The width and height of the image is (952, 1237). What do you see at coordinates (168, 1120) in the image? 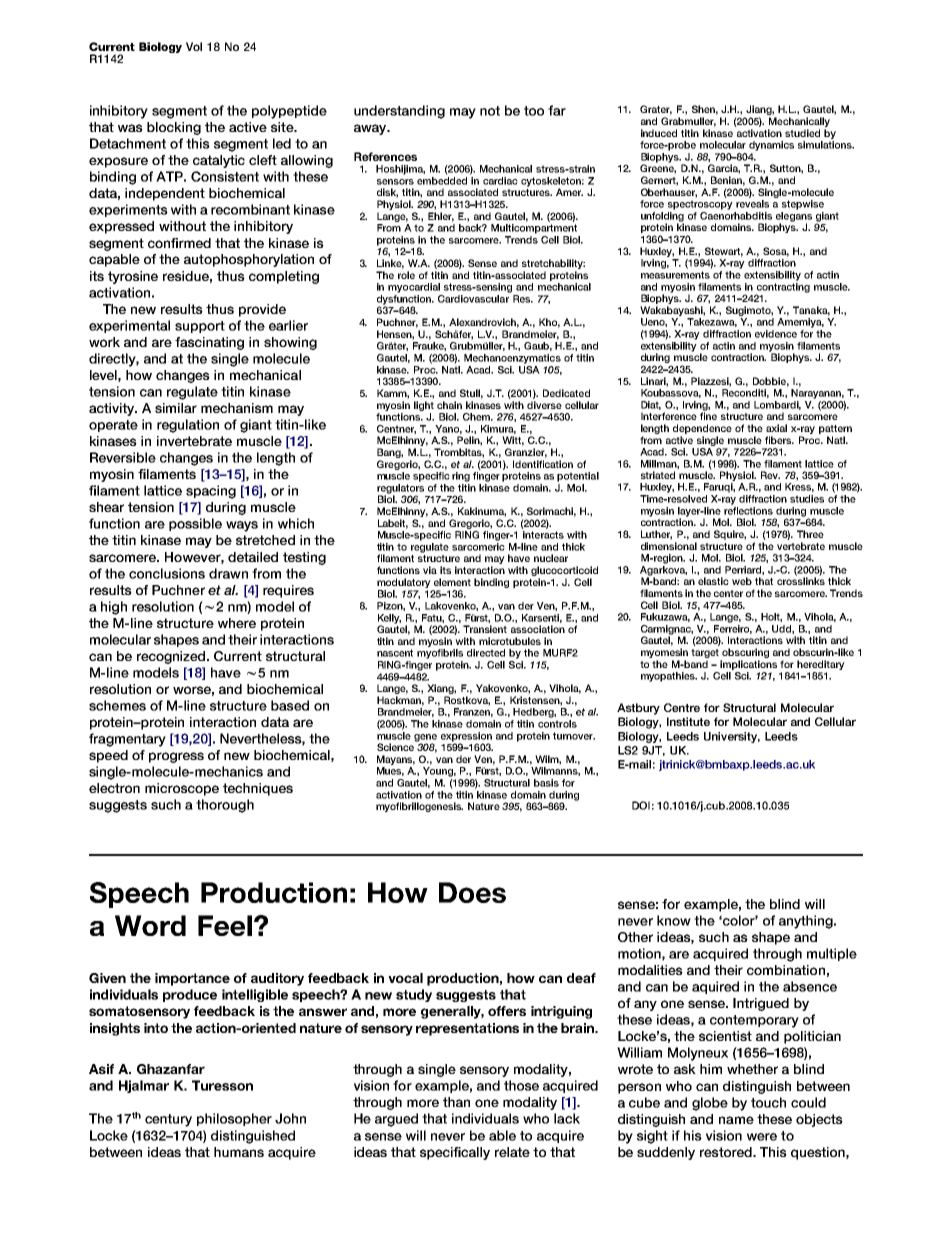
I see `century` at bounding box center [168, 1120].
